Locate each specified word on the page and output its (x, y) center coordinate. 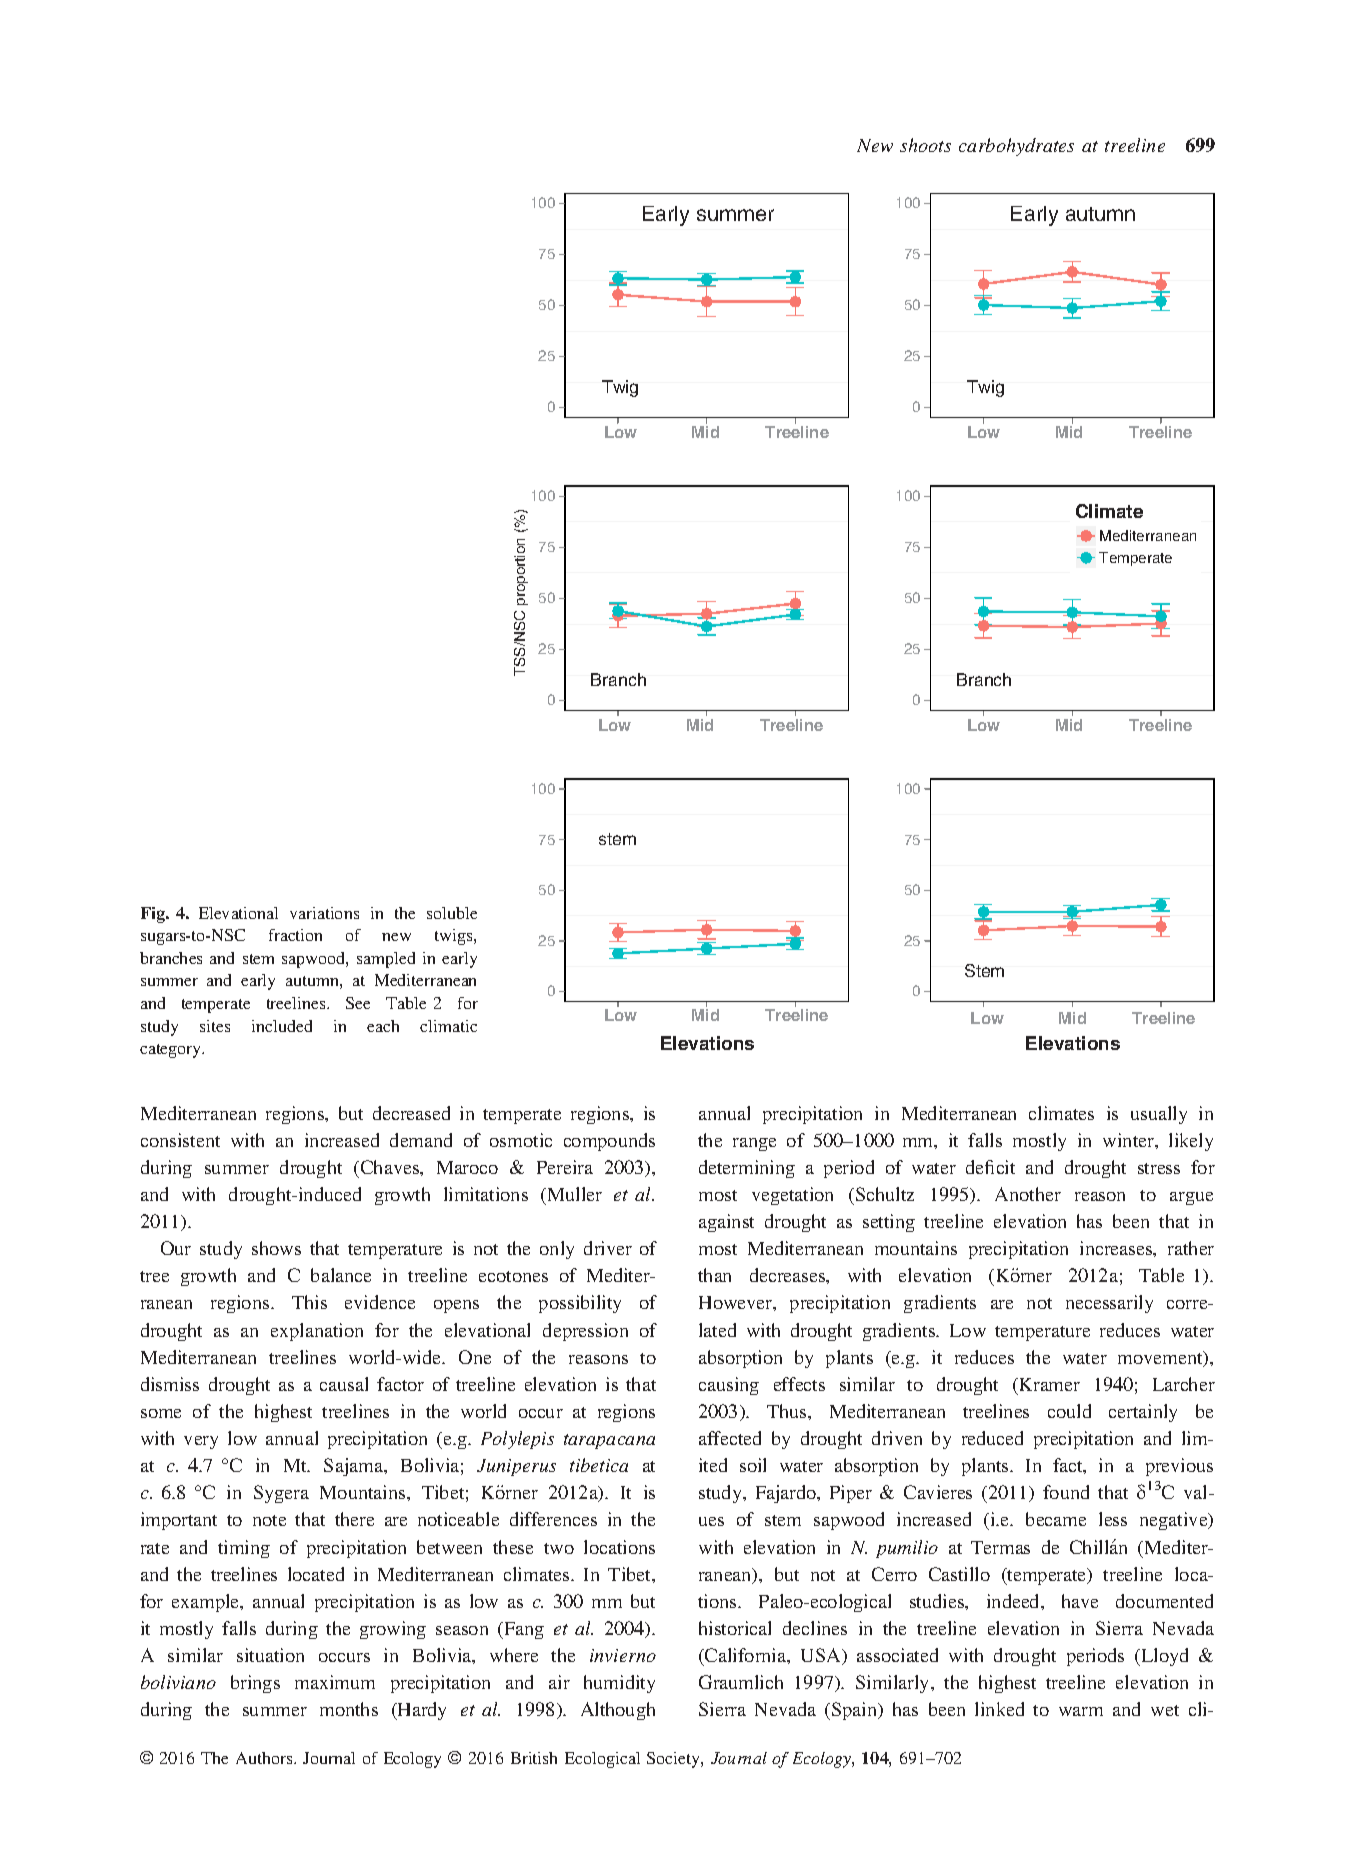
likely (1191, 1142)
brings (255, 1684)
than (714, 1275)
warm (1081, 1711)
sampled (386, 960)
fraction (295, 935)
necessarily (1109, 1304)
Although (618, 1711)
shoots (925, 145)
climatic (448, 1026)
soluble (452, 913)
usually (1159, 1115)
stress (1159, 1168)
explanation (317, 1332)
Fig (154, 915)
